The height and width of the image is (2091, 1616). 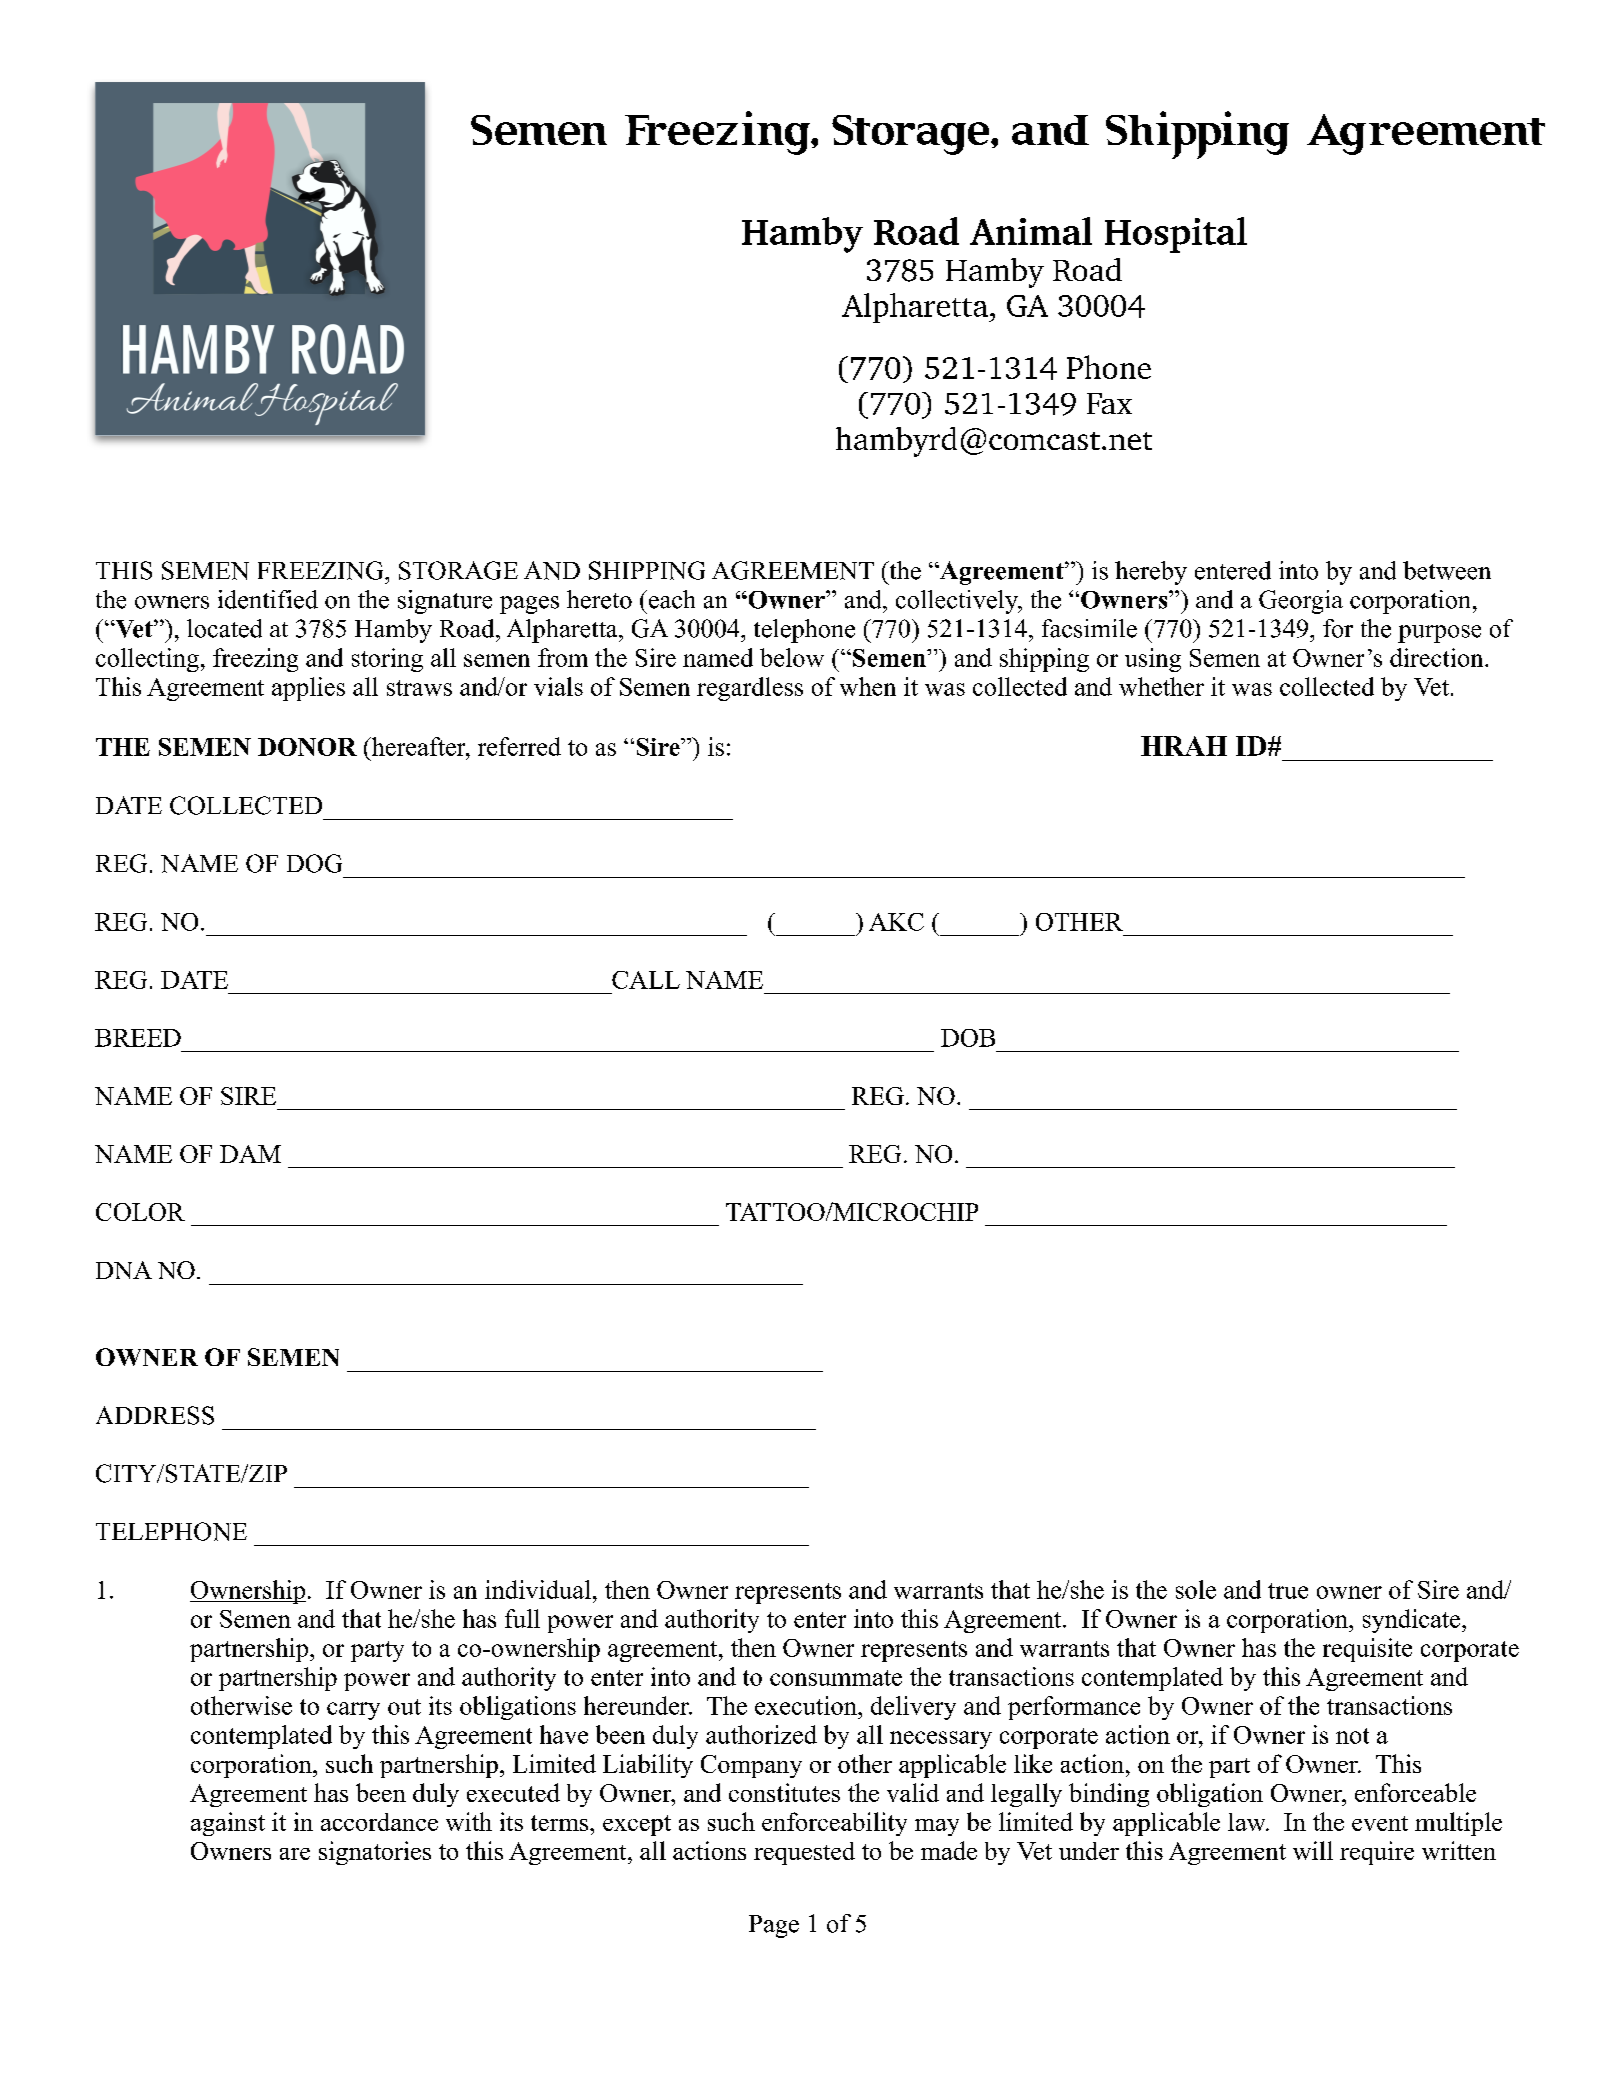 I want to click on AKC, so click(x=896, y=922).
